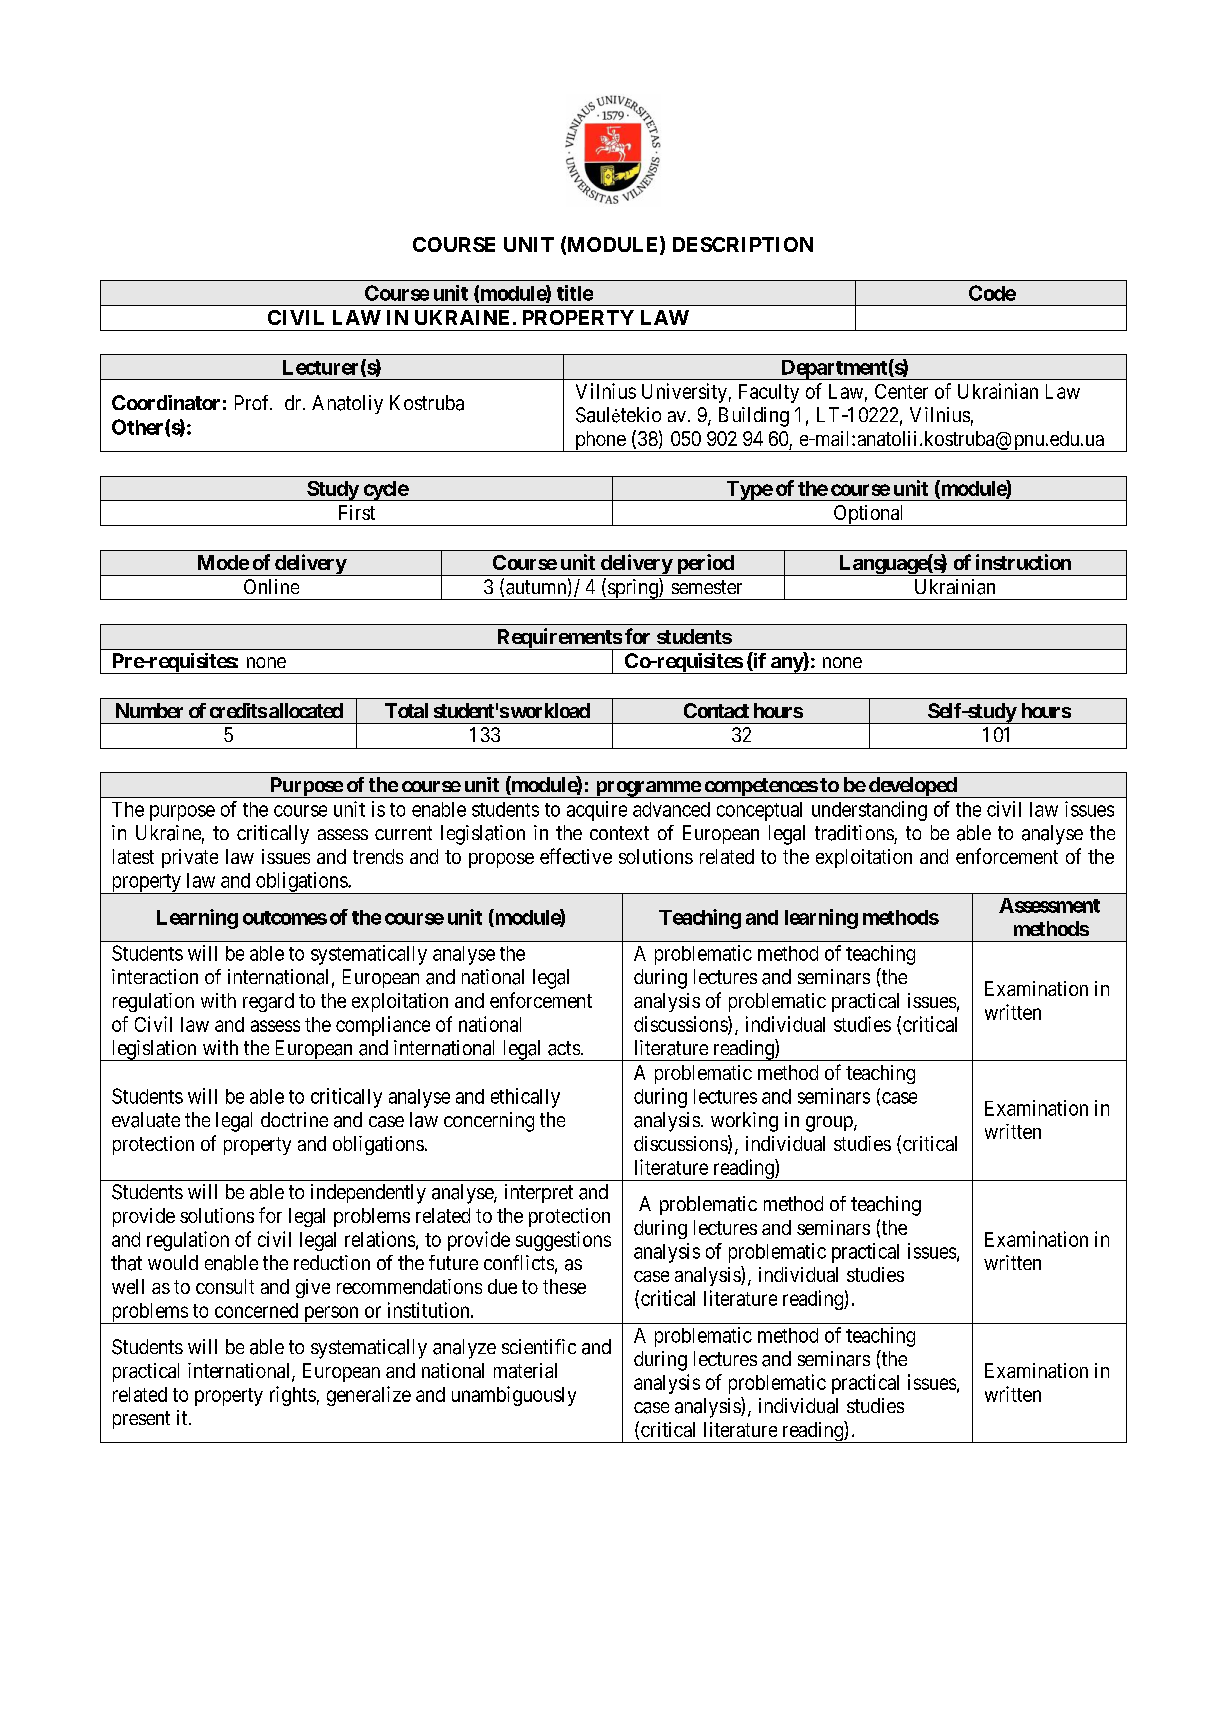  What do you see at coordinates (190, 858) in the image?
I see `private` at bounding box center [190, 858].
